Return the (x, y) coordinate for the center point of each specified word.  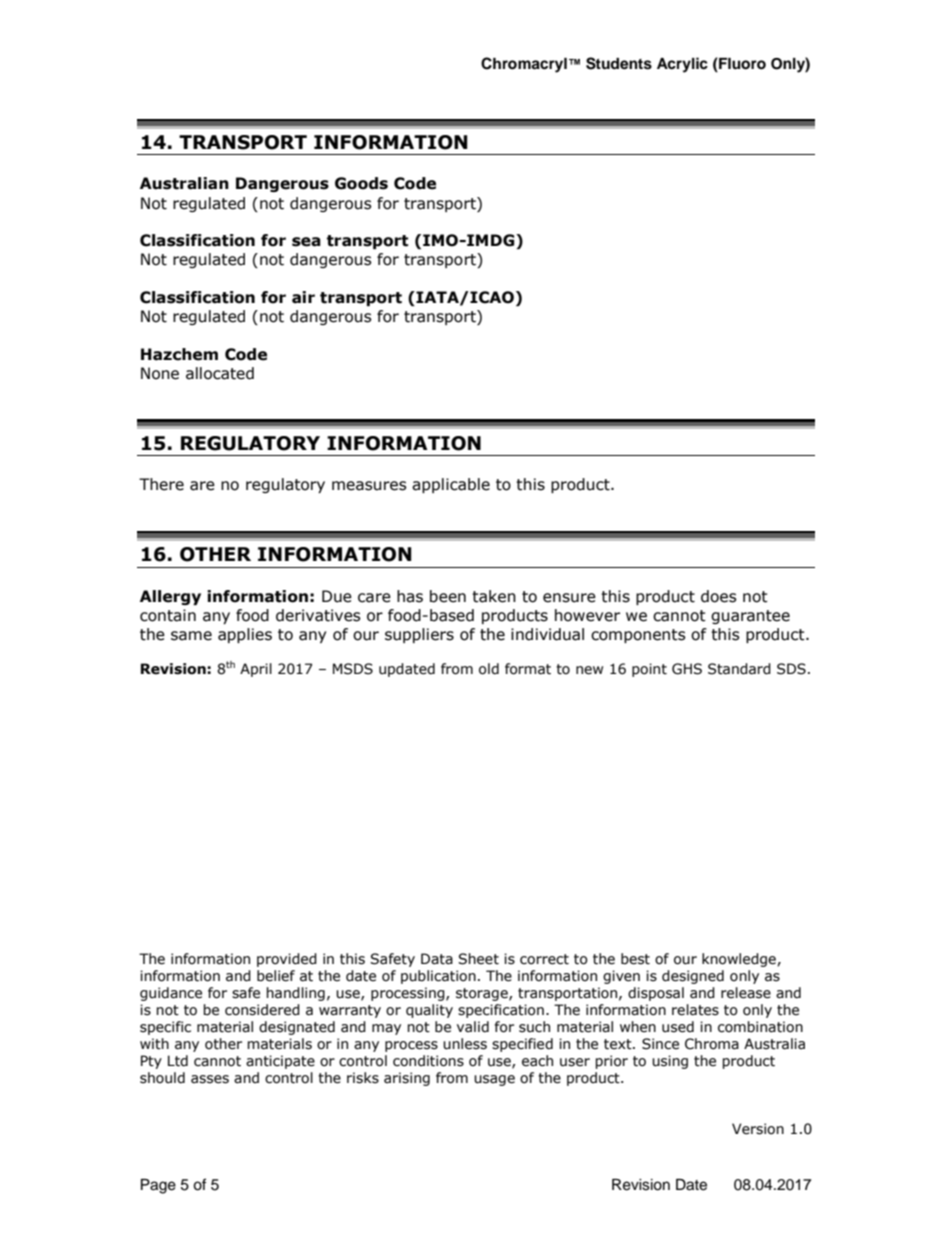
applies (245, 635)
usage (494, 1080)
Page (158, 1186)
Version (758, 1129)
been (448, 596)
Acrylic (682, 65)
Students (619, 63)
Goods (361, 183)
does (719, 596)
